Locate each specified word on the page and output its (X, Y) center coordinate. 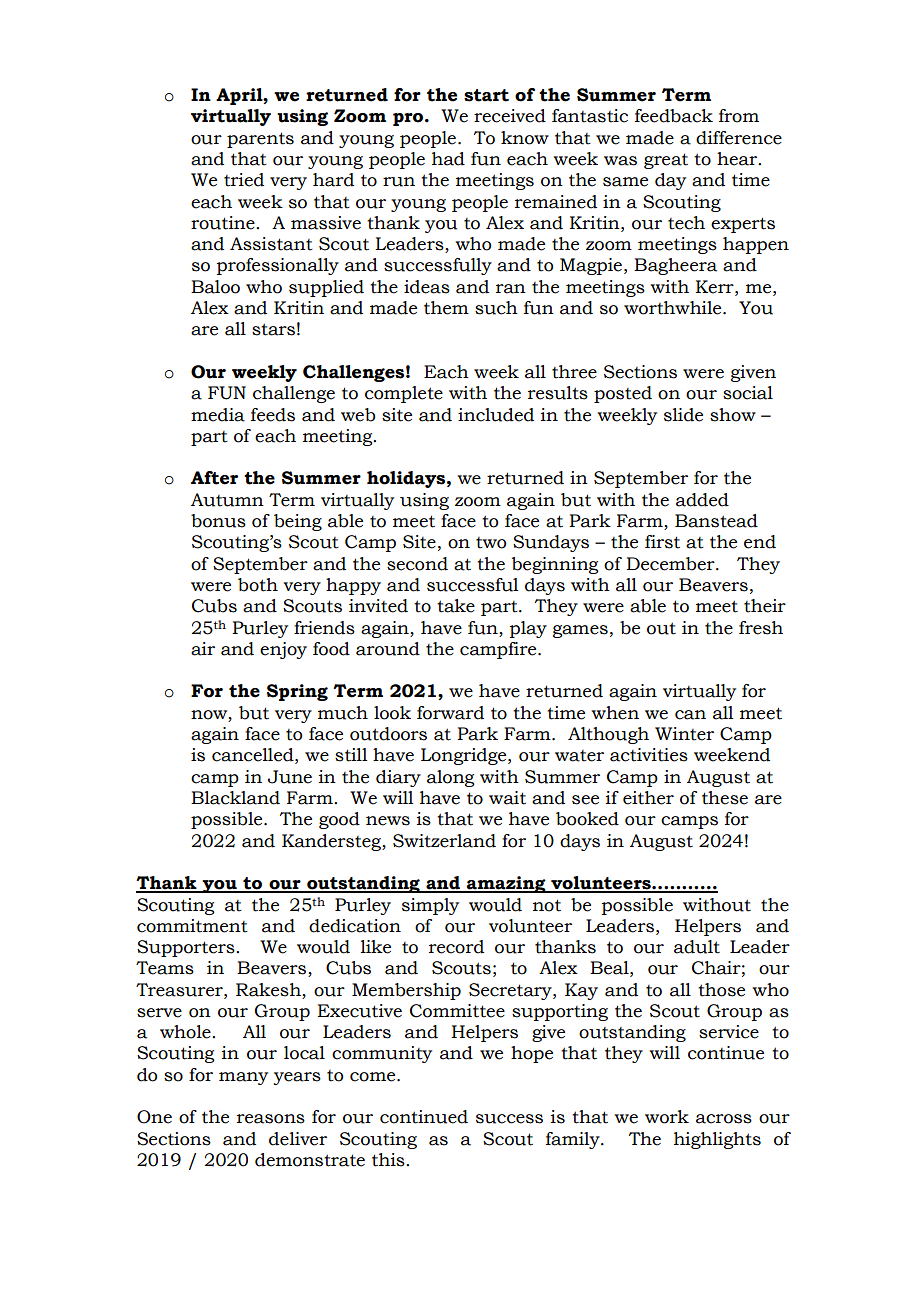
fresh (761, 628)
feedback (674, 116)
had (448, 159)
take (456, 606)
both (258, 585)
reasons (271, 1119)
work (667, 1117)
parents (260, 140)
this (389, 1160)
